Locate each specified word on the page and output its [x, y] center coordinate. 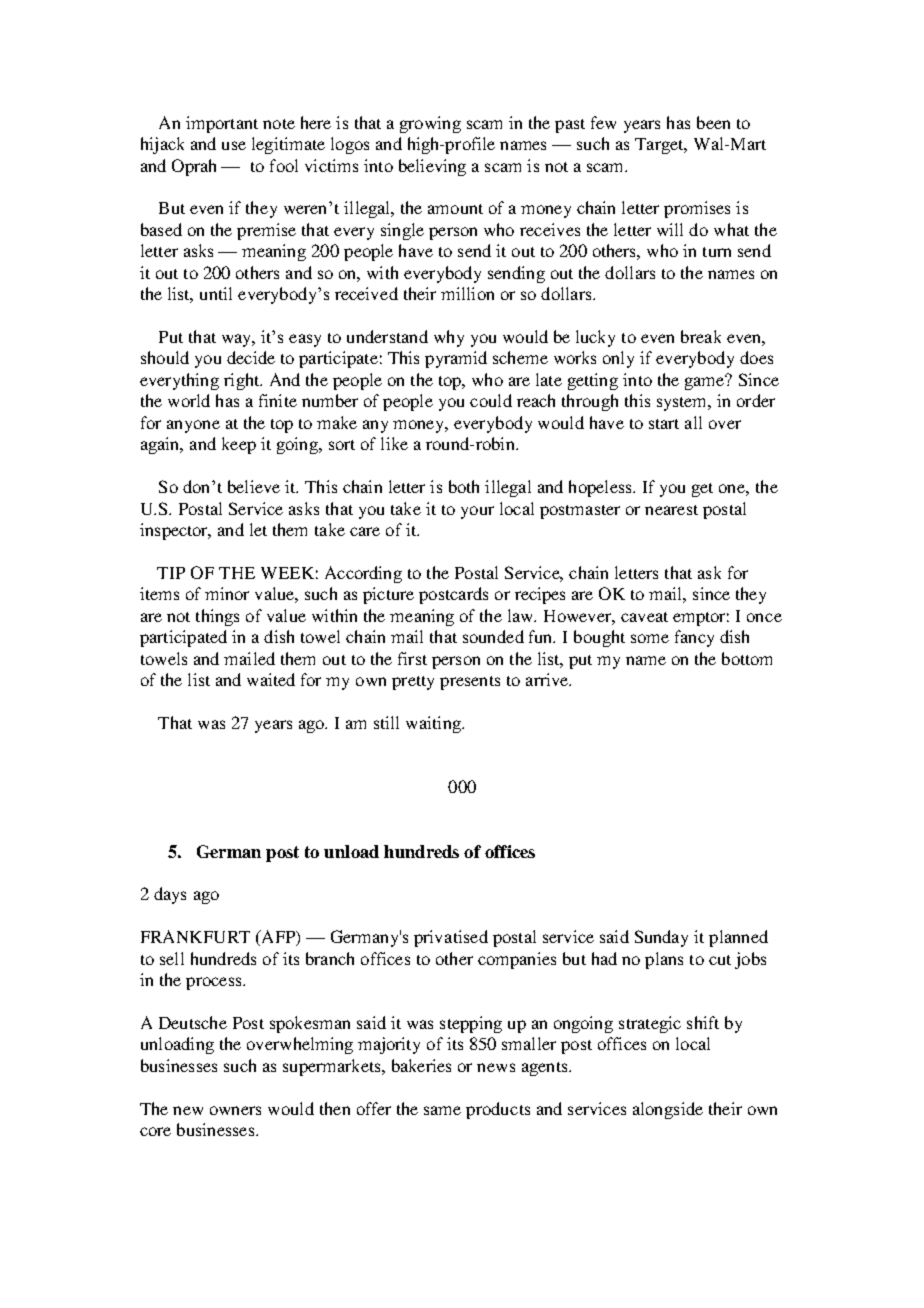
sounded [493, 636]
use [234, 145]
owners [235, 1110]
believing [432, 167]
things [217, 617]
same [442, 1110]
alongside [668, 1110]
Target [660, 146]
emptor [701, 619]
